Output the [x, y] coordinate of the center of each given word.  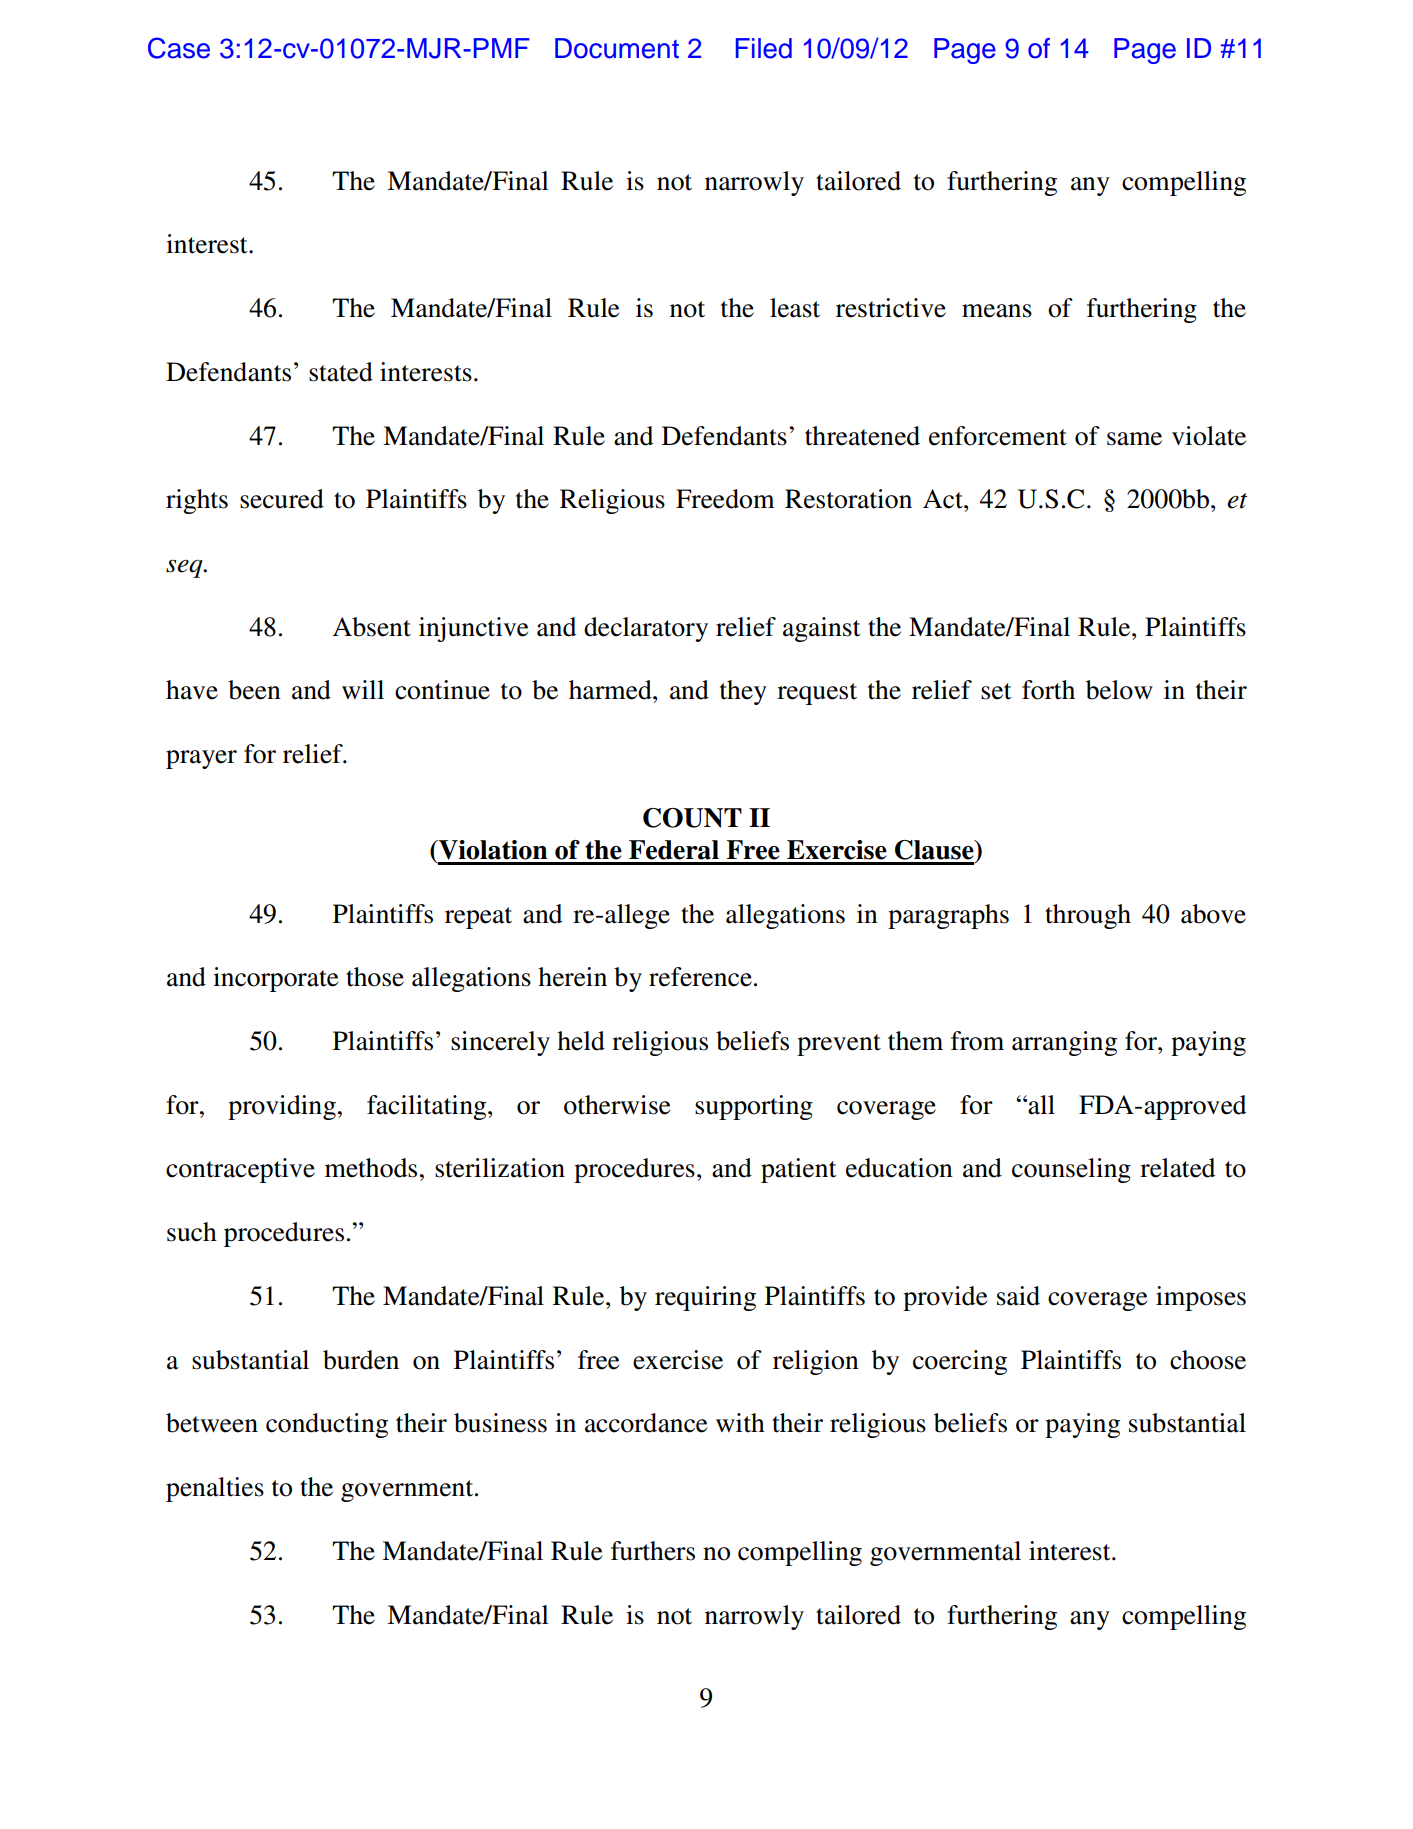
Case [179, 48]
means [997, 311]
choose [1208, 1360]
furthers [653, 1551]
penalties [215, 1489]
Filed [764, 48]
